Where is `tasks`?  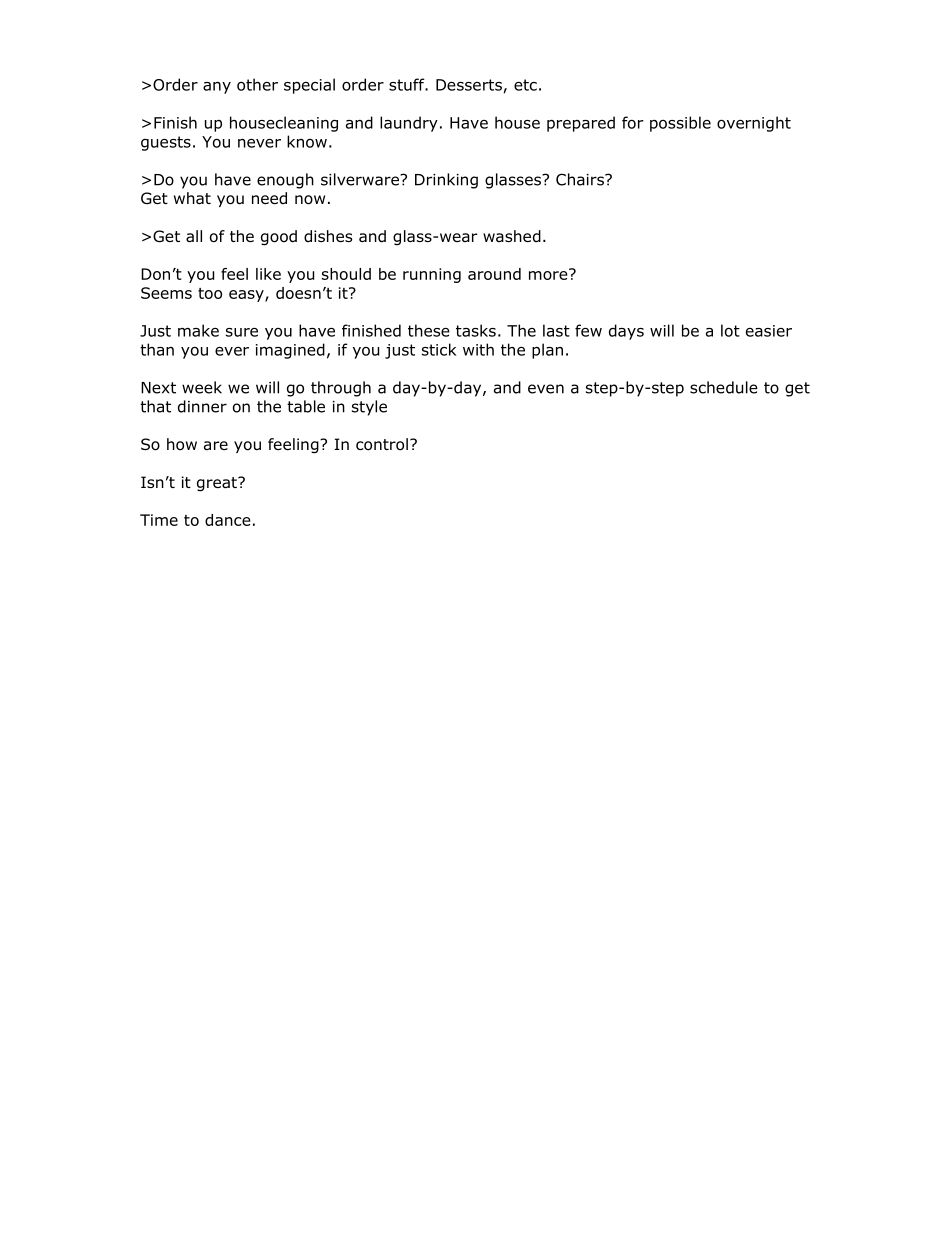 tasks is located at coordinates (476, 330).
